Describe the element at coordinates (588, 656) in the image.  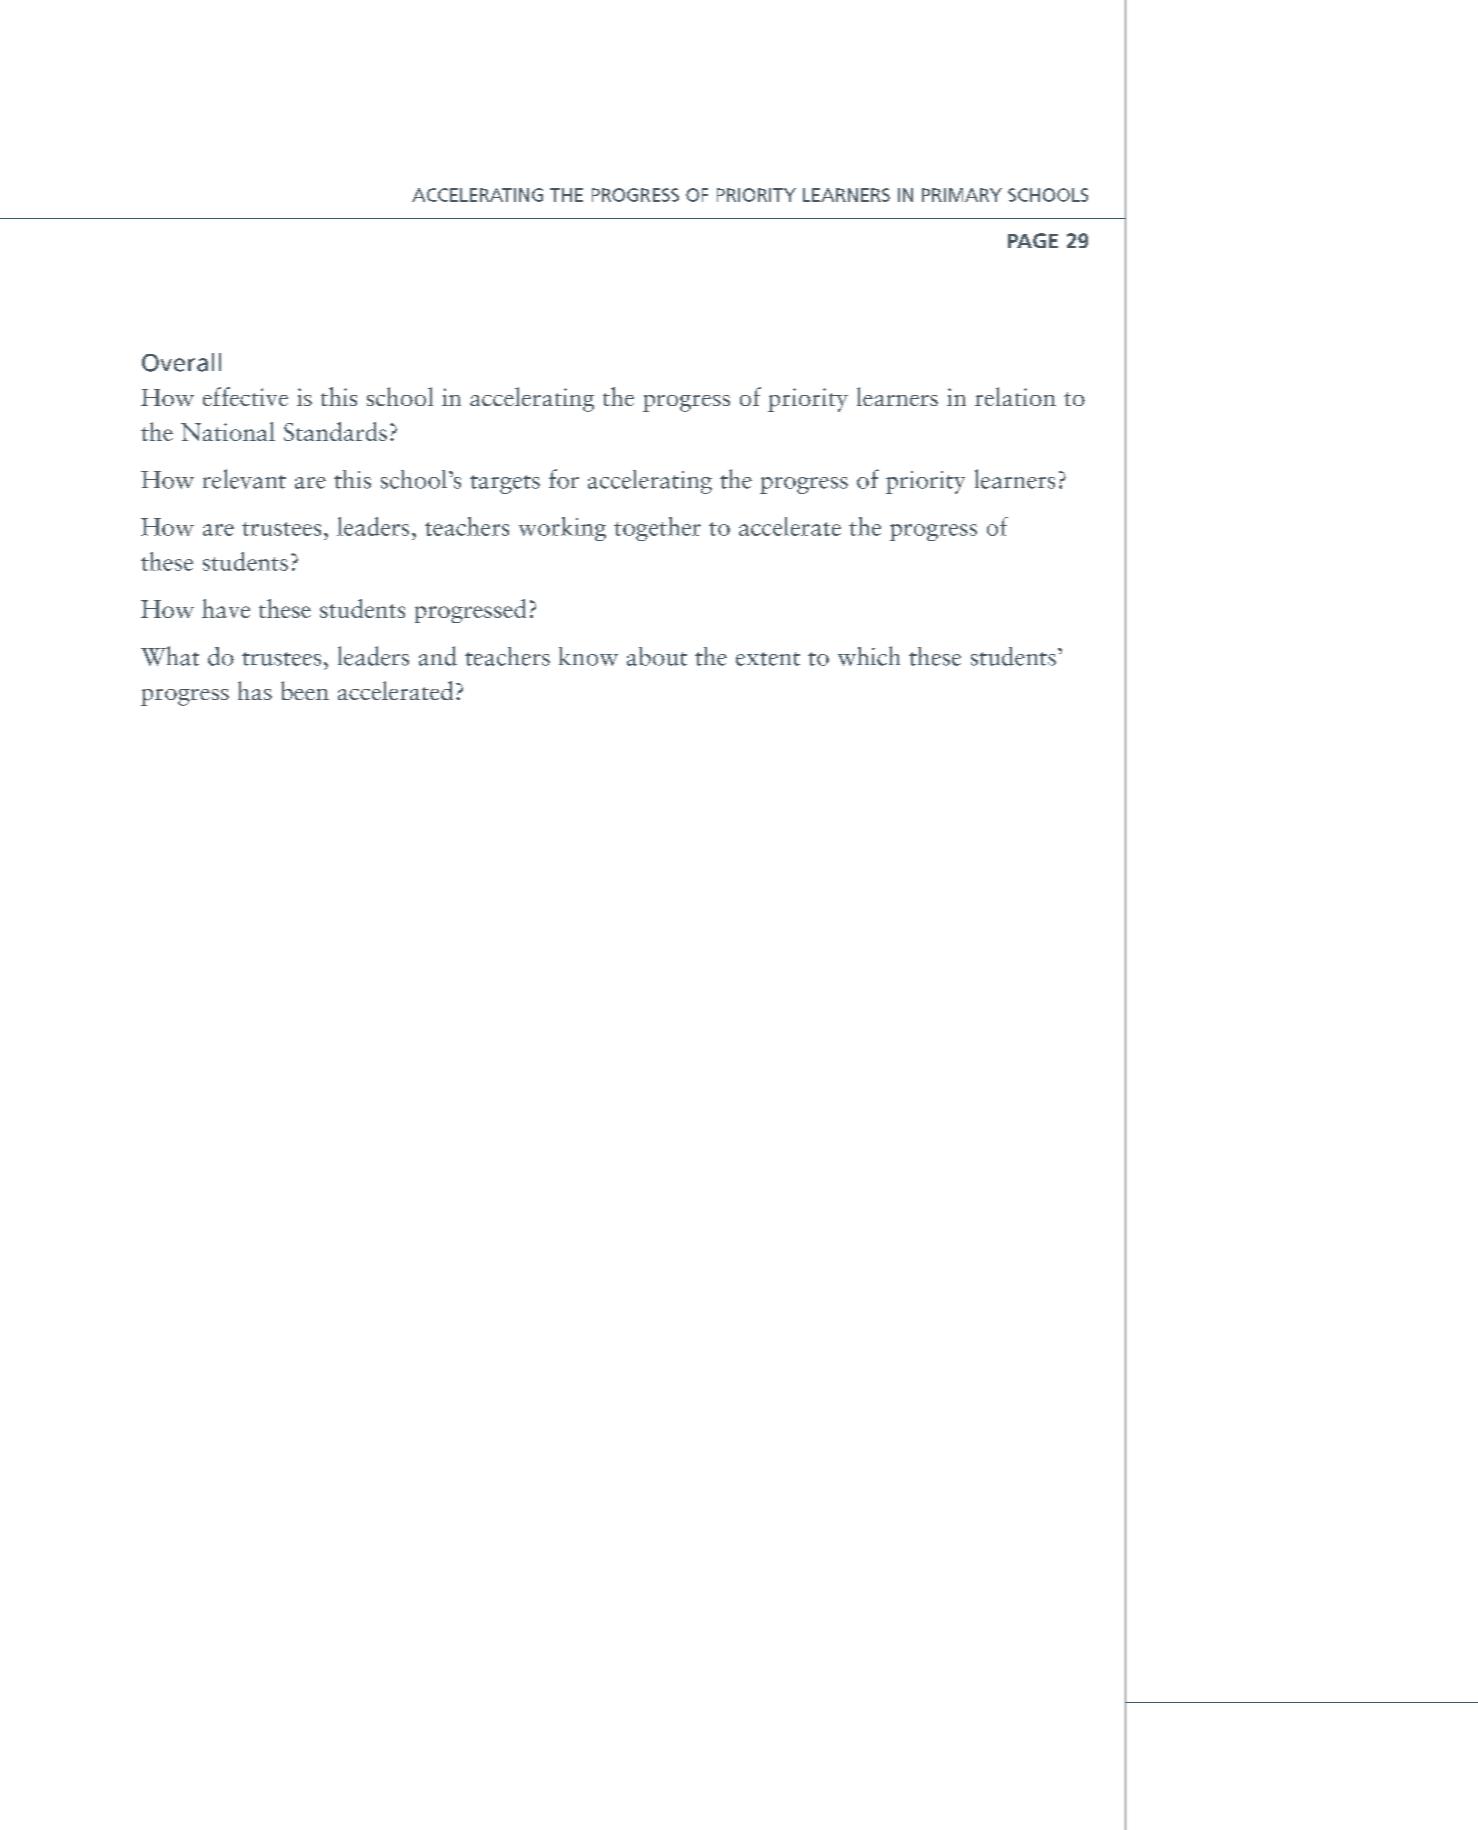
I see `know` at that location.
